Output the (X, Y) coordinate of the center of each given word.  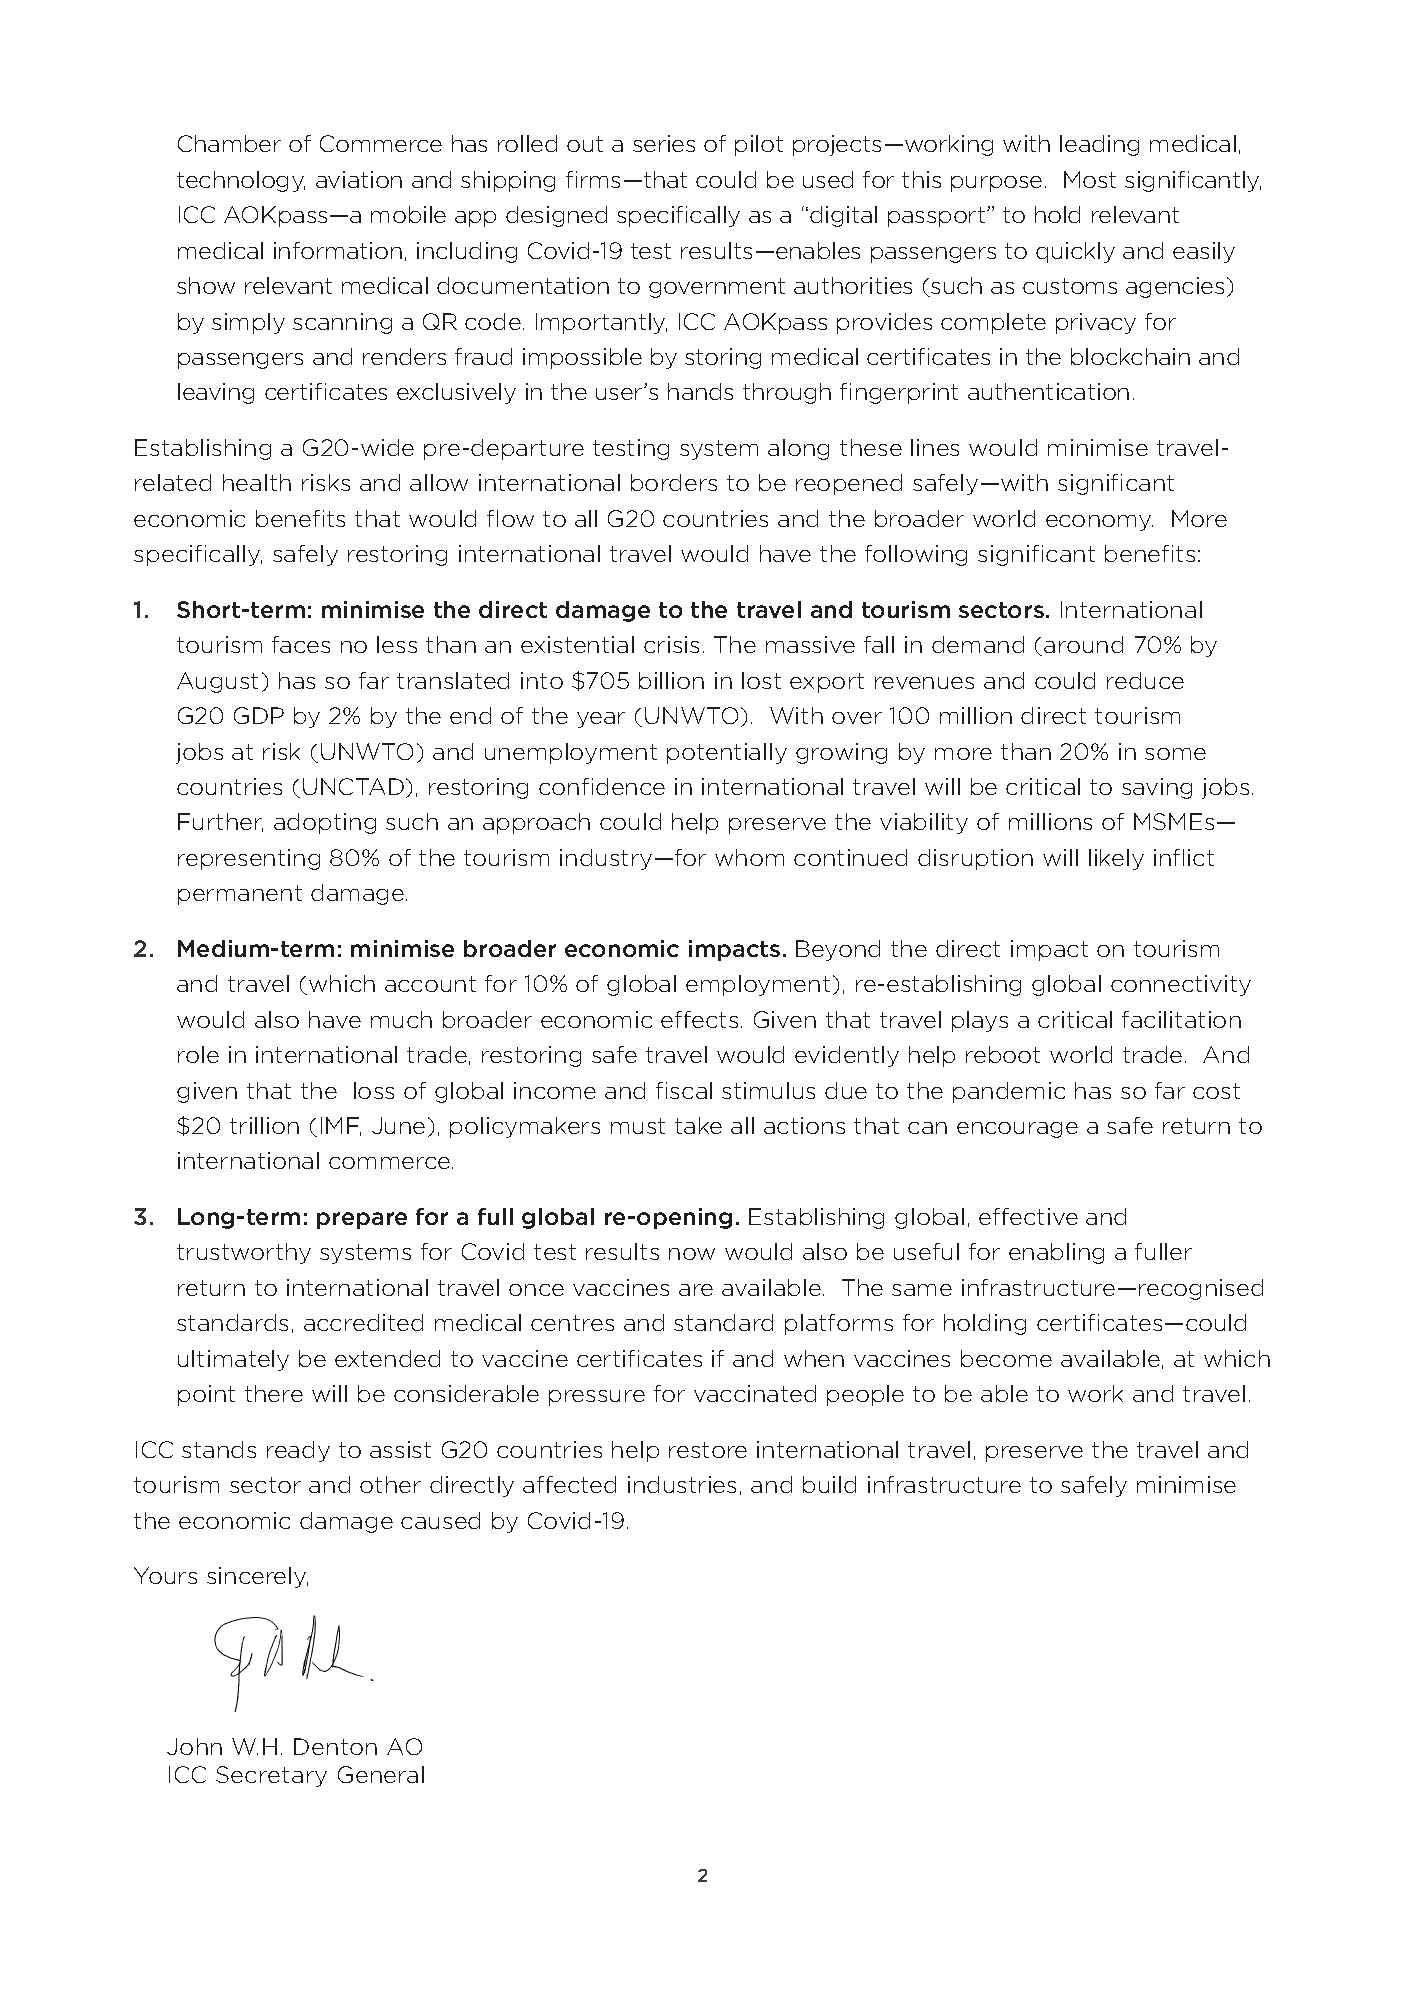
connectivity (1181, 985)
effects (699, 1019)
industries (682, 1484)
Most (1090, 179)
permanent (240, 895)
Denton (335, 1746)
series (664, 143)
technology (241, 181)
